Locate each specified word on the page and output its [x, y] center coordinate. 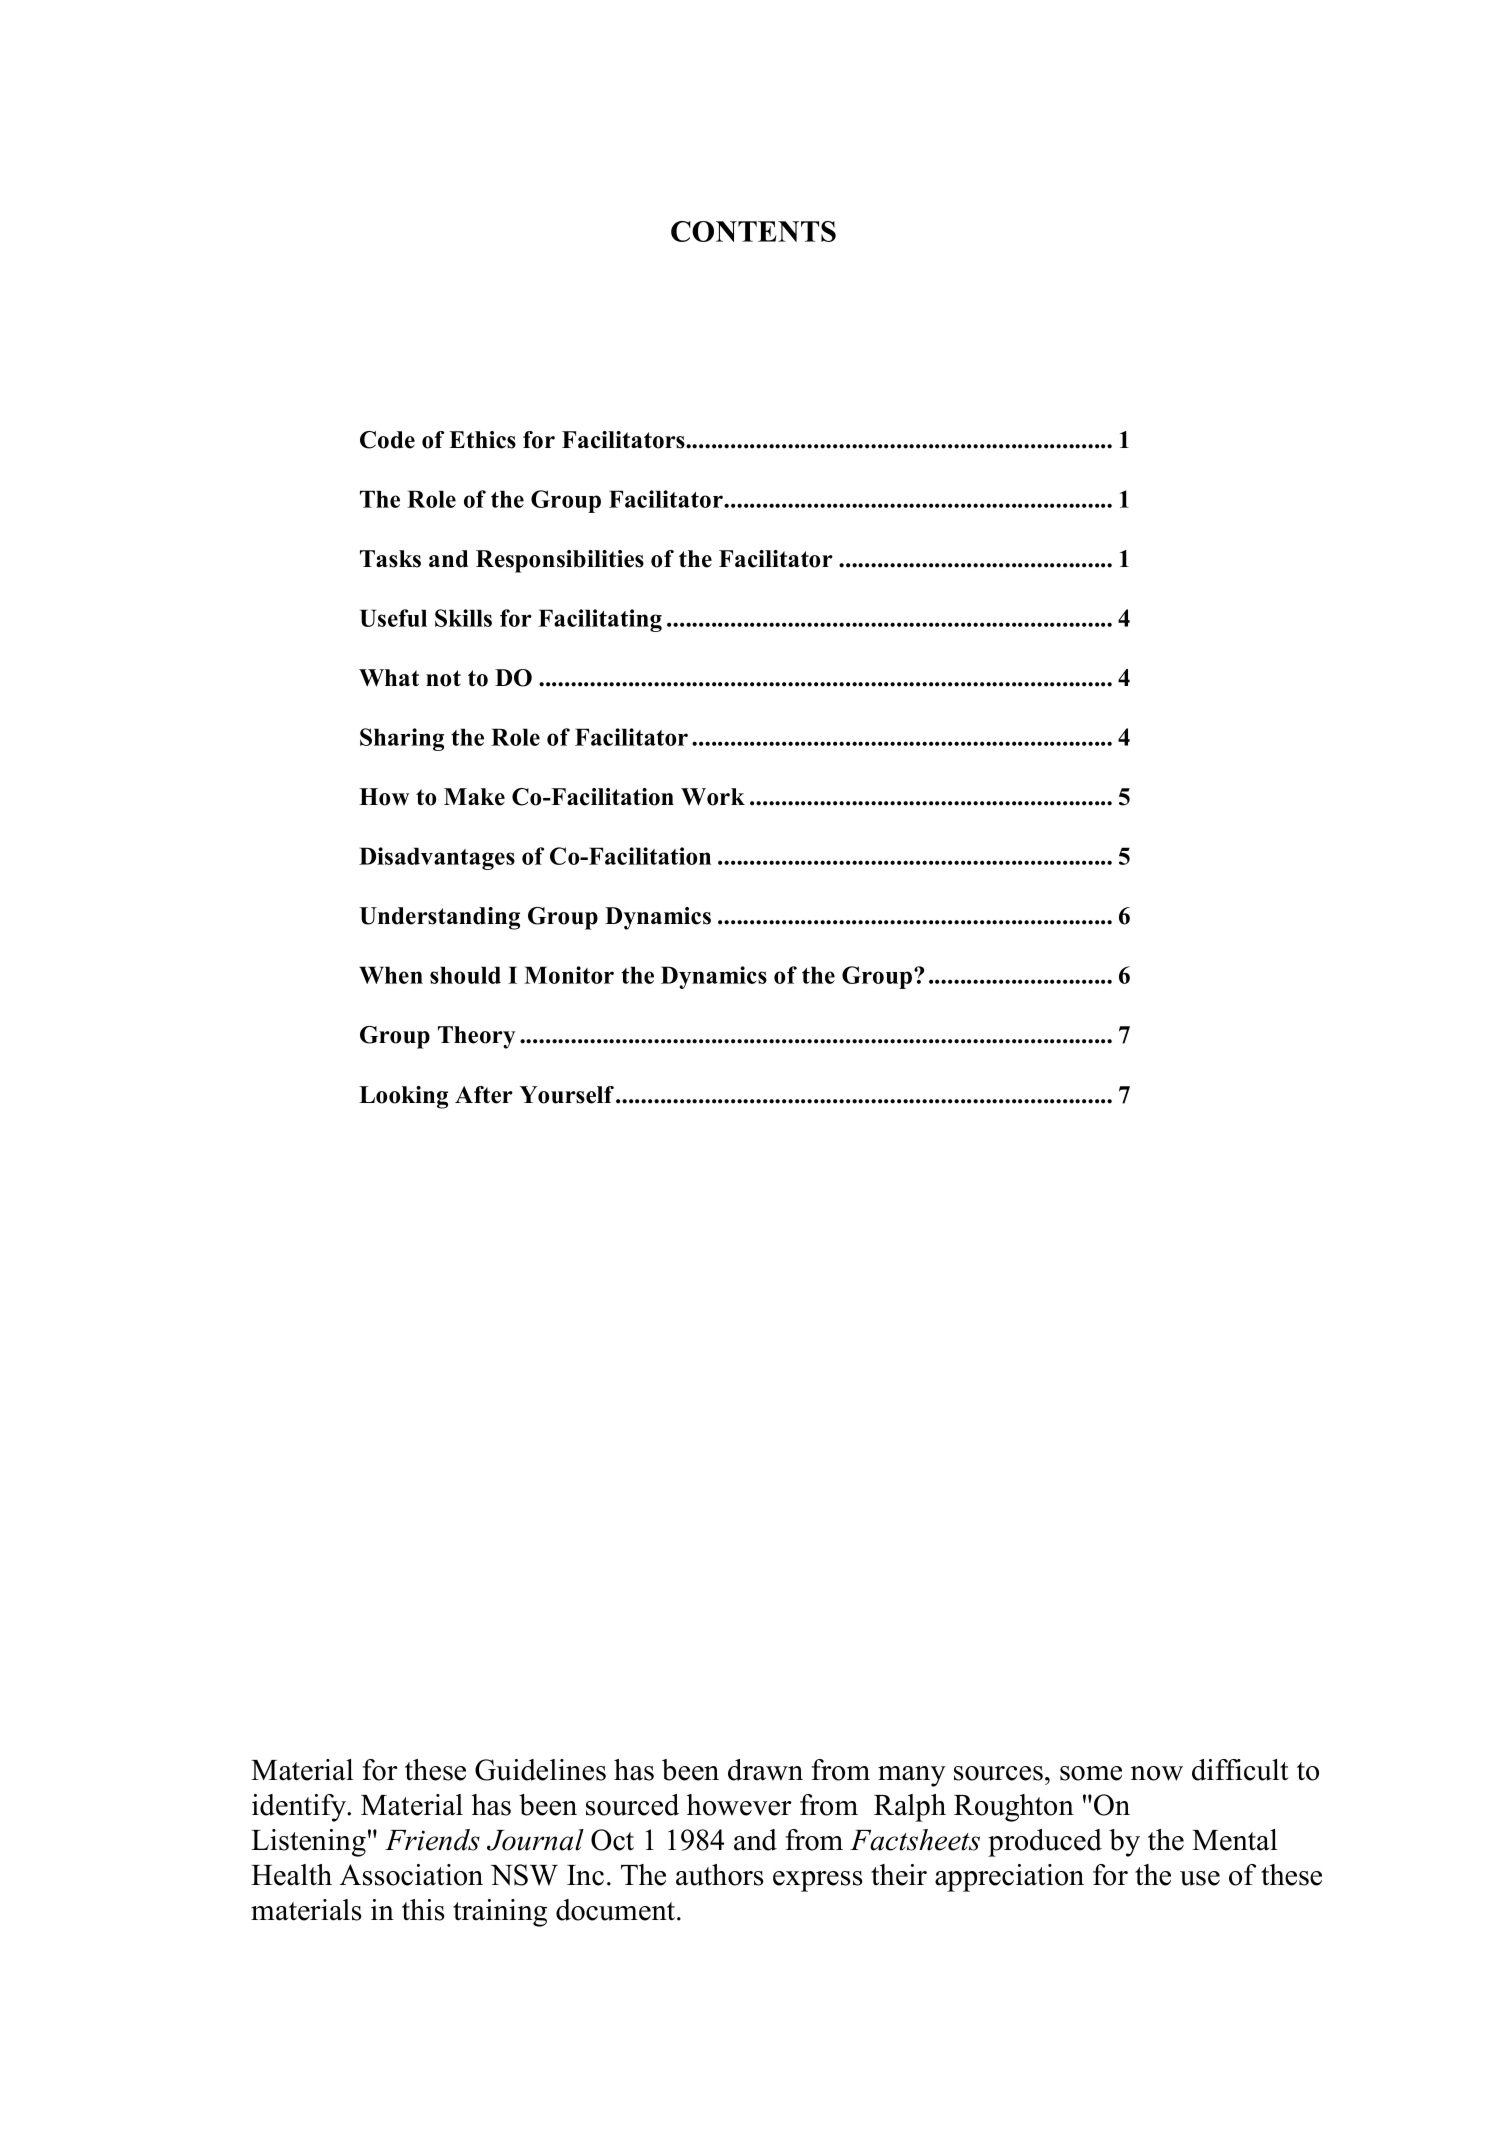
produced [1045, 1843]
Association [411, 1875]
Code [387, 440]
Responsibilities [560, 561]
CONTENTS [753, 231]
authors [720, 1875]
